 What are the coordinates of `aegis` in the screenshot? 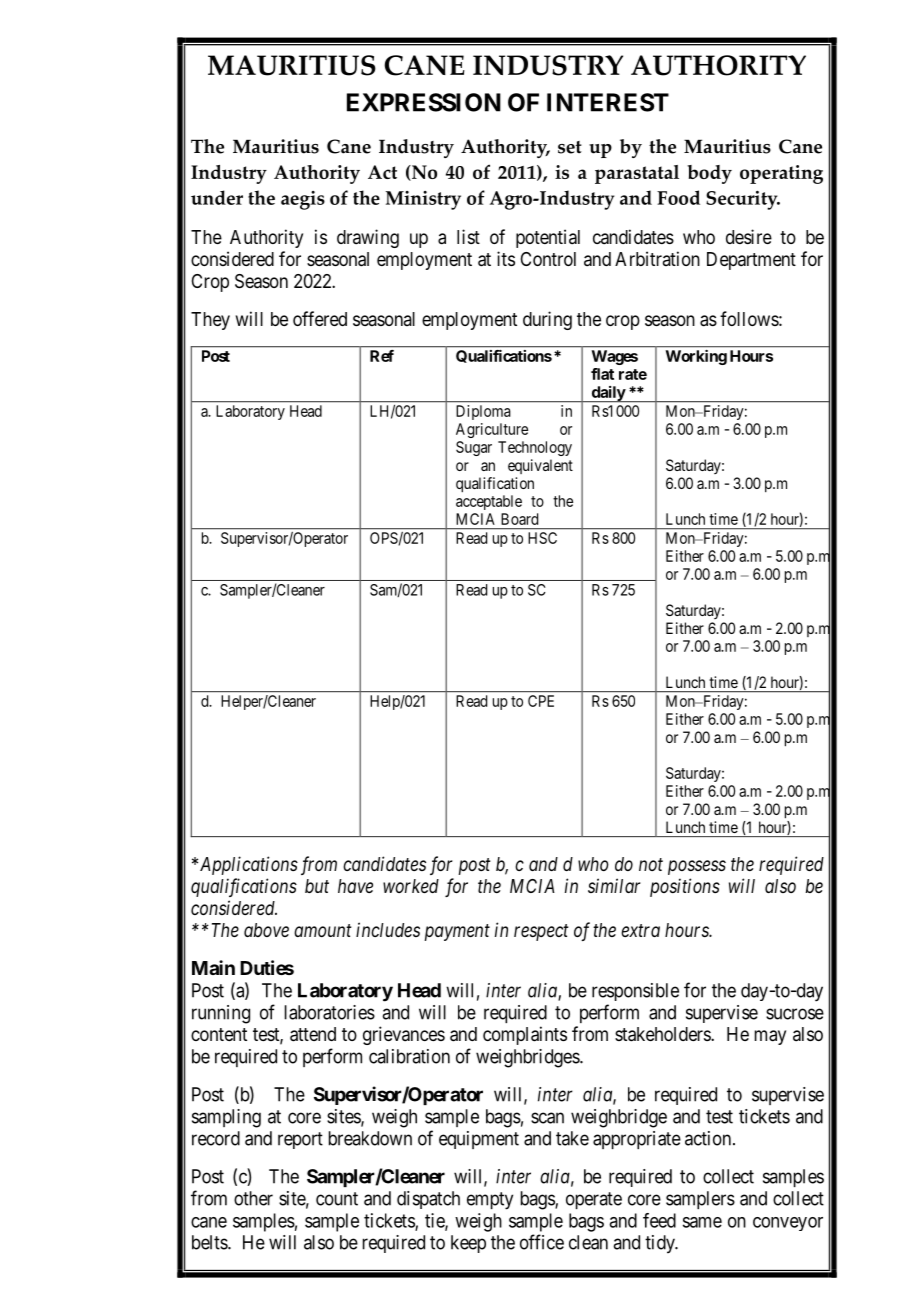 It's located at (303, 200).
